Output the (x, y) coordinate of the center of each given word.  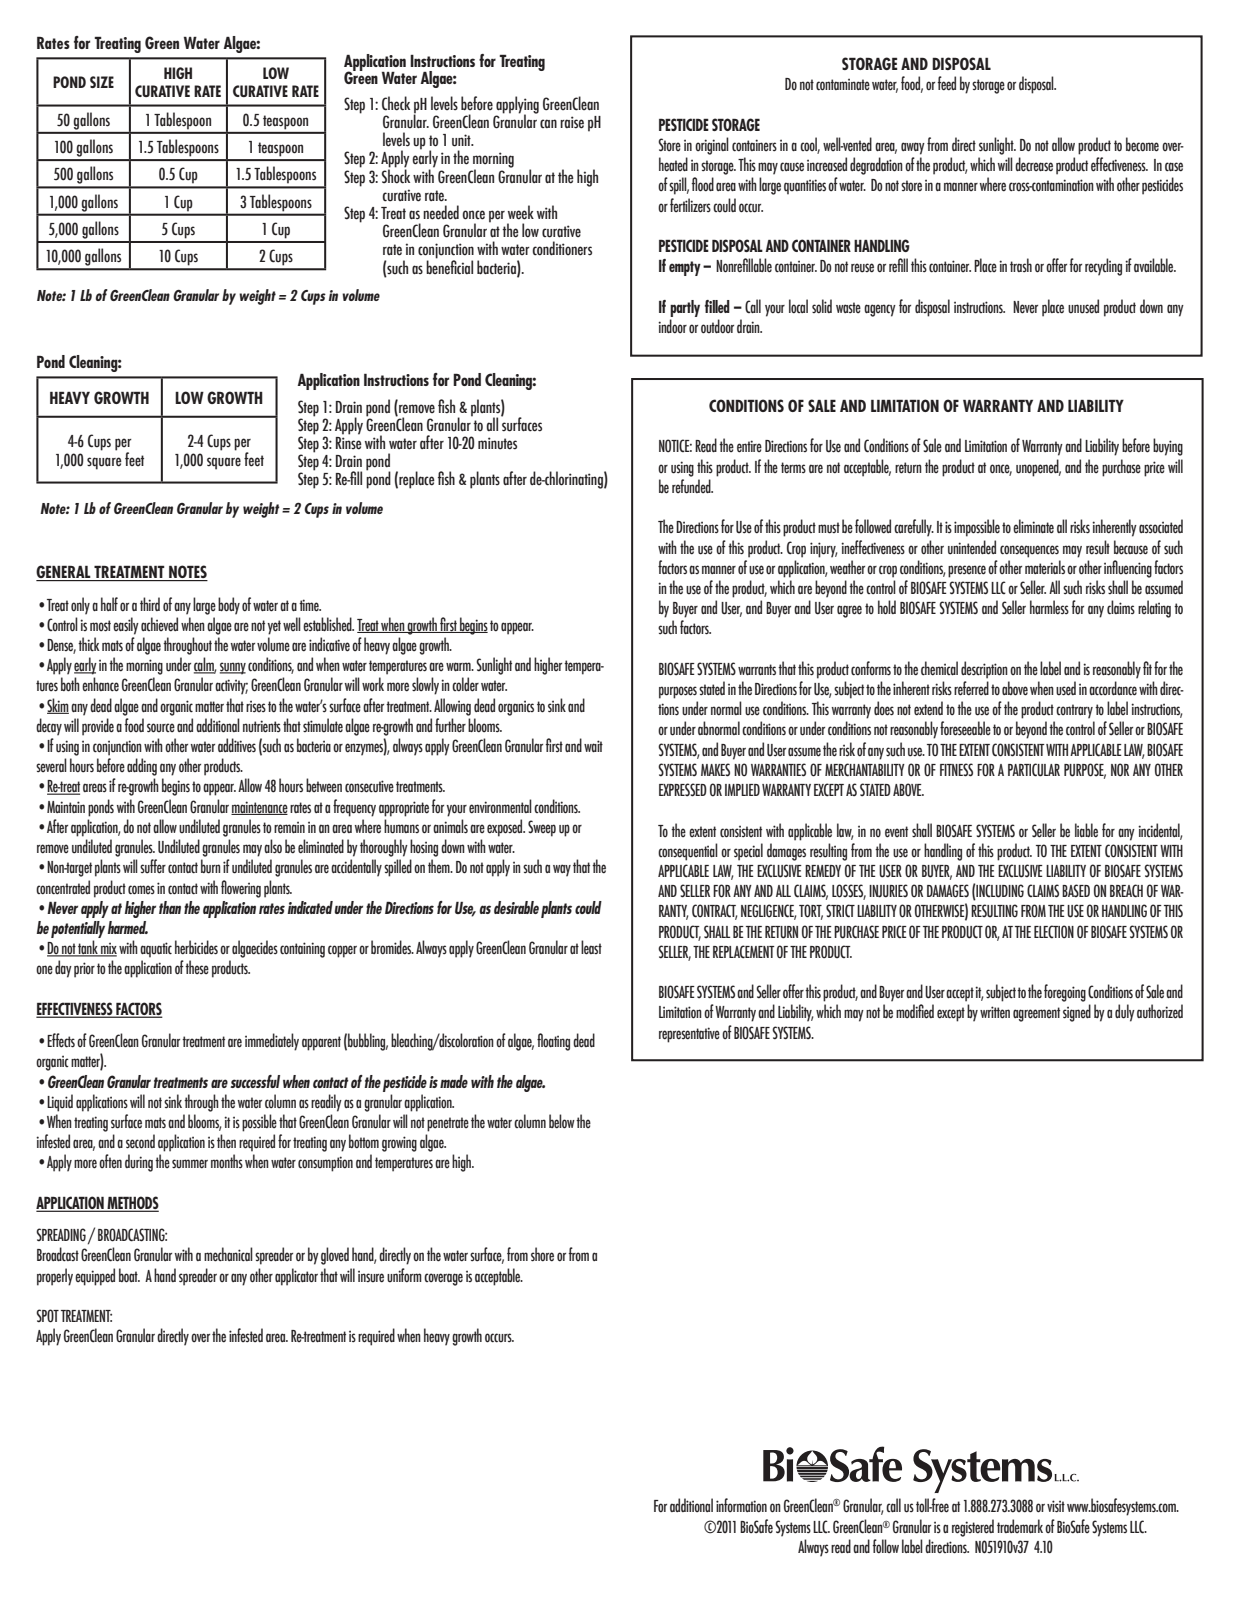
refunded (692, 486)
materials (1045, 567)
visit (1056, 1506)
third (150, 604)
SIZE (102, 82)
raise (572, 122)
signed (1077, 1013)
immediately (272, 1042)
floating (553, 1042)
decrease (1034, 164)
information (741, 1505)
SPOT (47, 1316)
